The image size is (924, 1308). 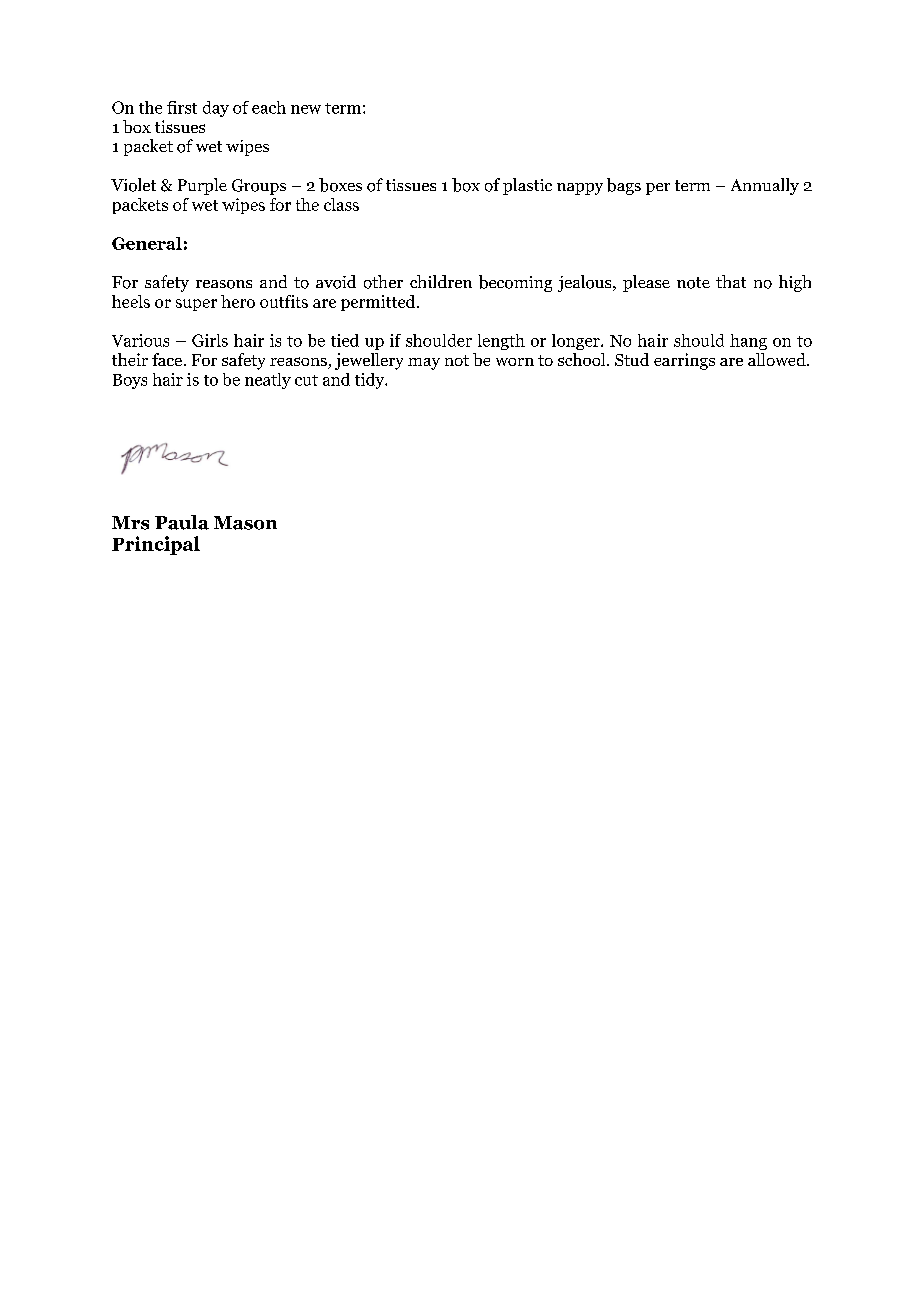 What do you see at coordinates (147, 243) in the image?
I see `General` at bounding box center [147, 243].
